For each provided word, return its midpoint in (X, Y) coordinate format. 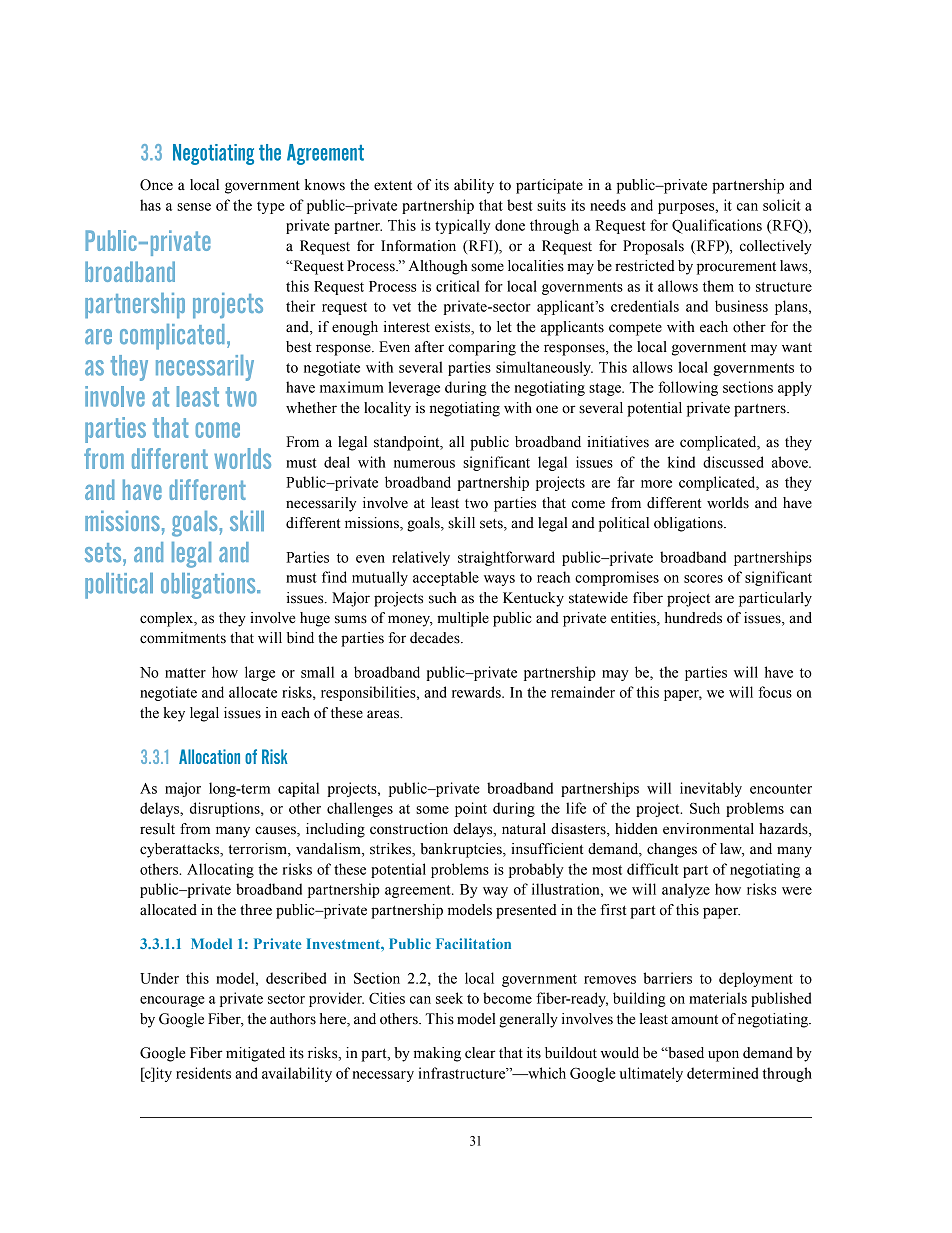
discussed (733, 462)
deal (337, 462)
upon (723, 1056)
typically (462, 226)
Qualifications (717, 226)
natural (524, 829)
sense (194, 207)
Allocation (209, 756)
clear (480, 1053)
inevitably (711, 789)
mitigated (255, 1054)
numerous (424, 464)
